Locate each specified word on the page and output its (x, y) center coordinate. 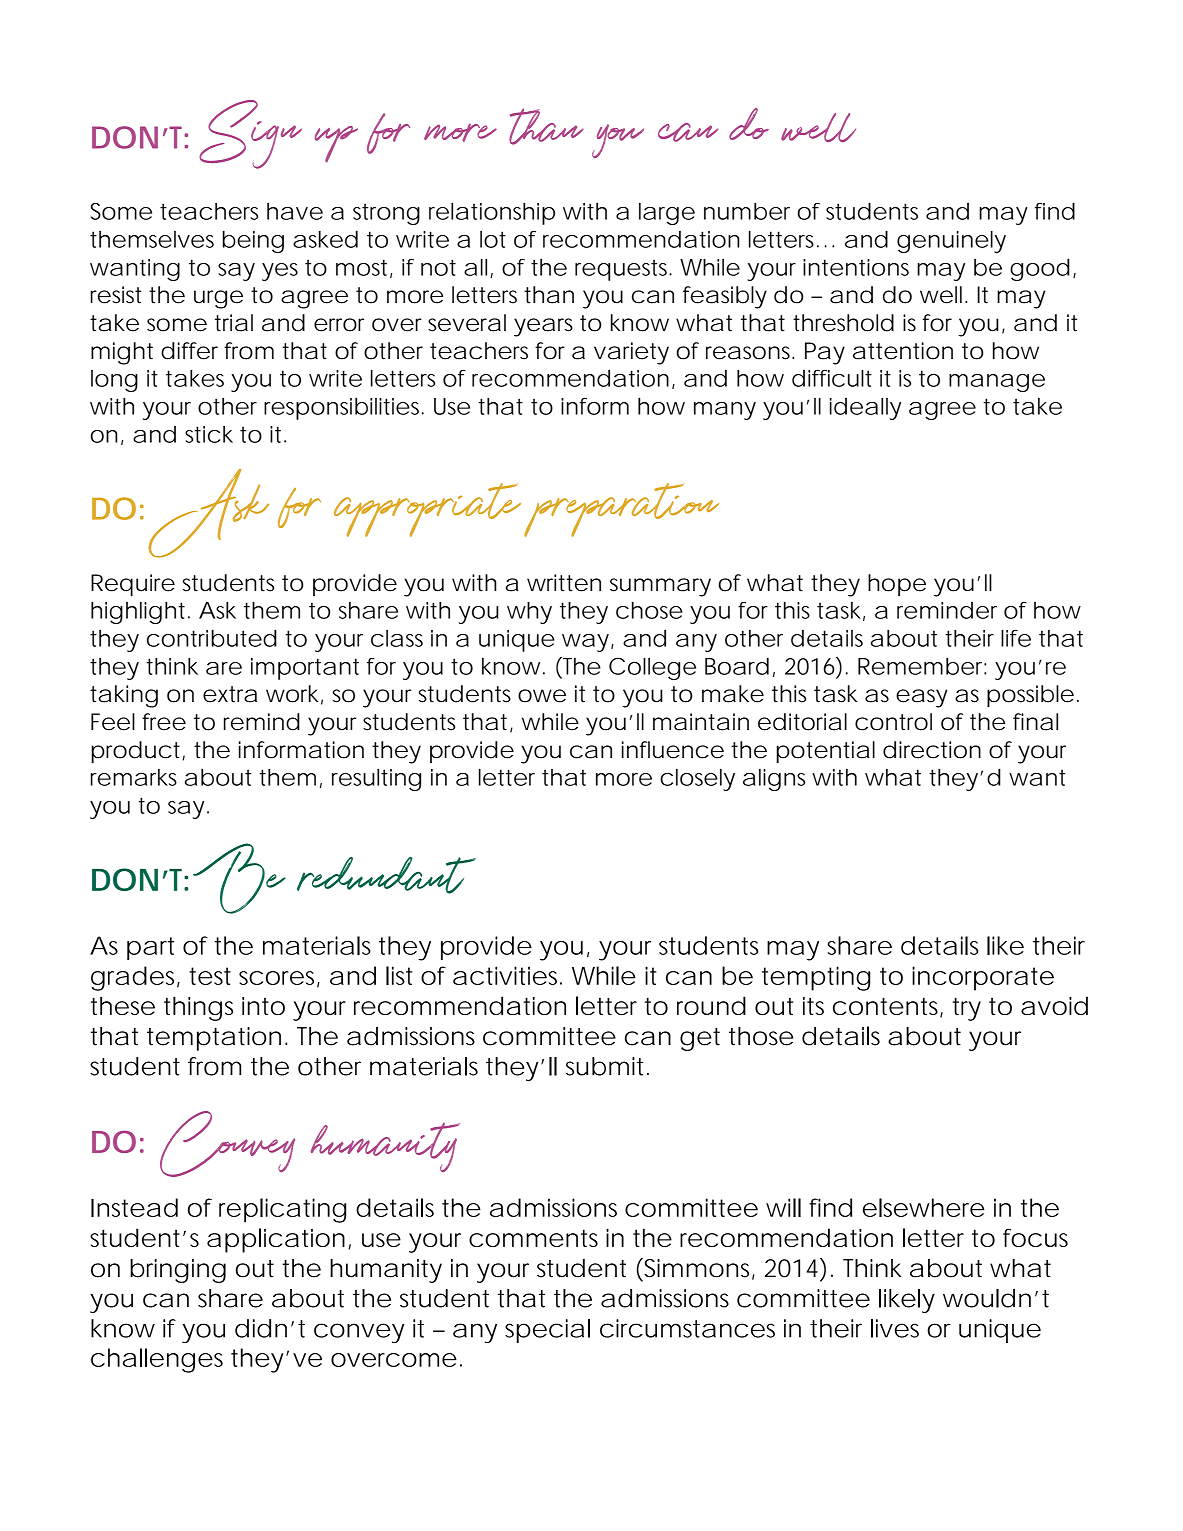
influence (673, 750)
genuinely (951, 241)
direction (932, 750)
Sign (250, 134)
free (164, 722)
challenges (157, 1360)
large (667, 214)
